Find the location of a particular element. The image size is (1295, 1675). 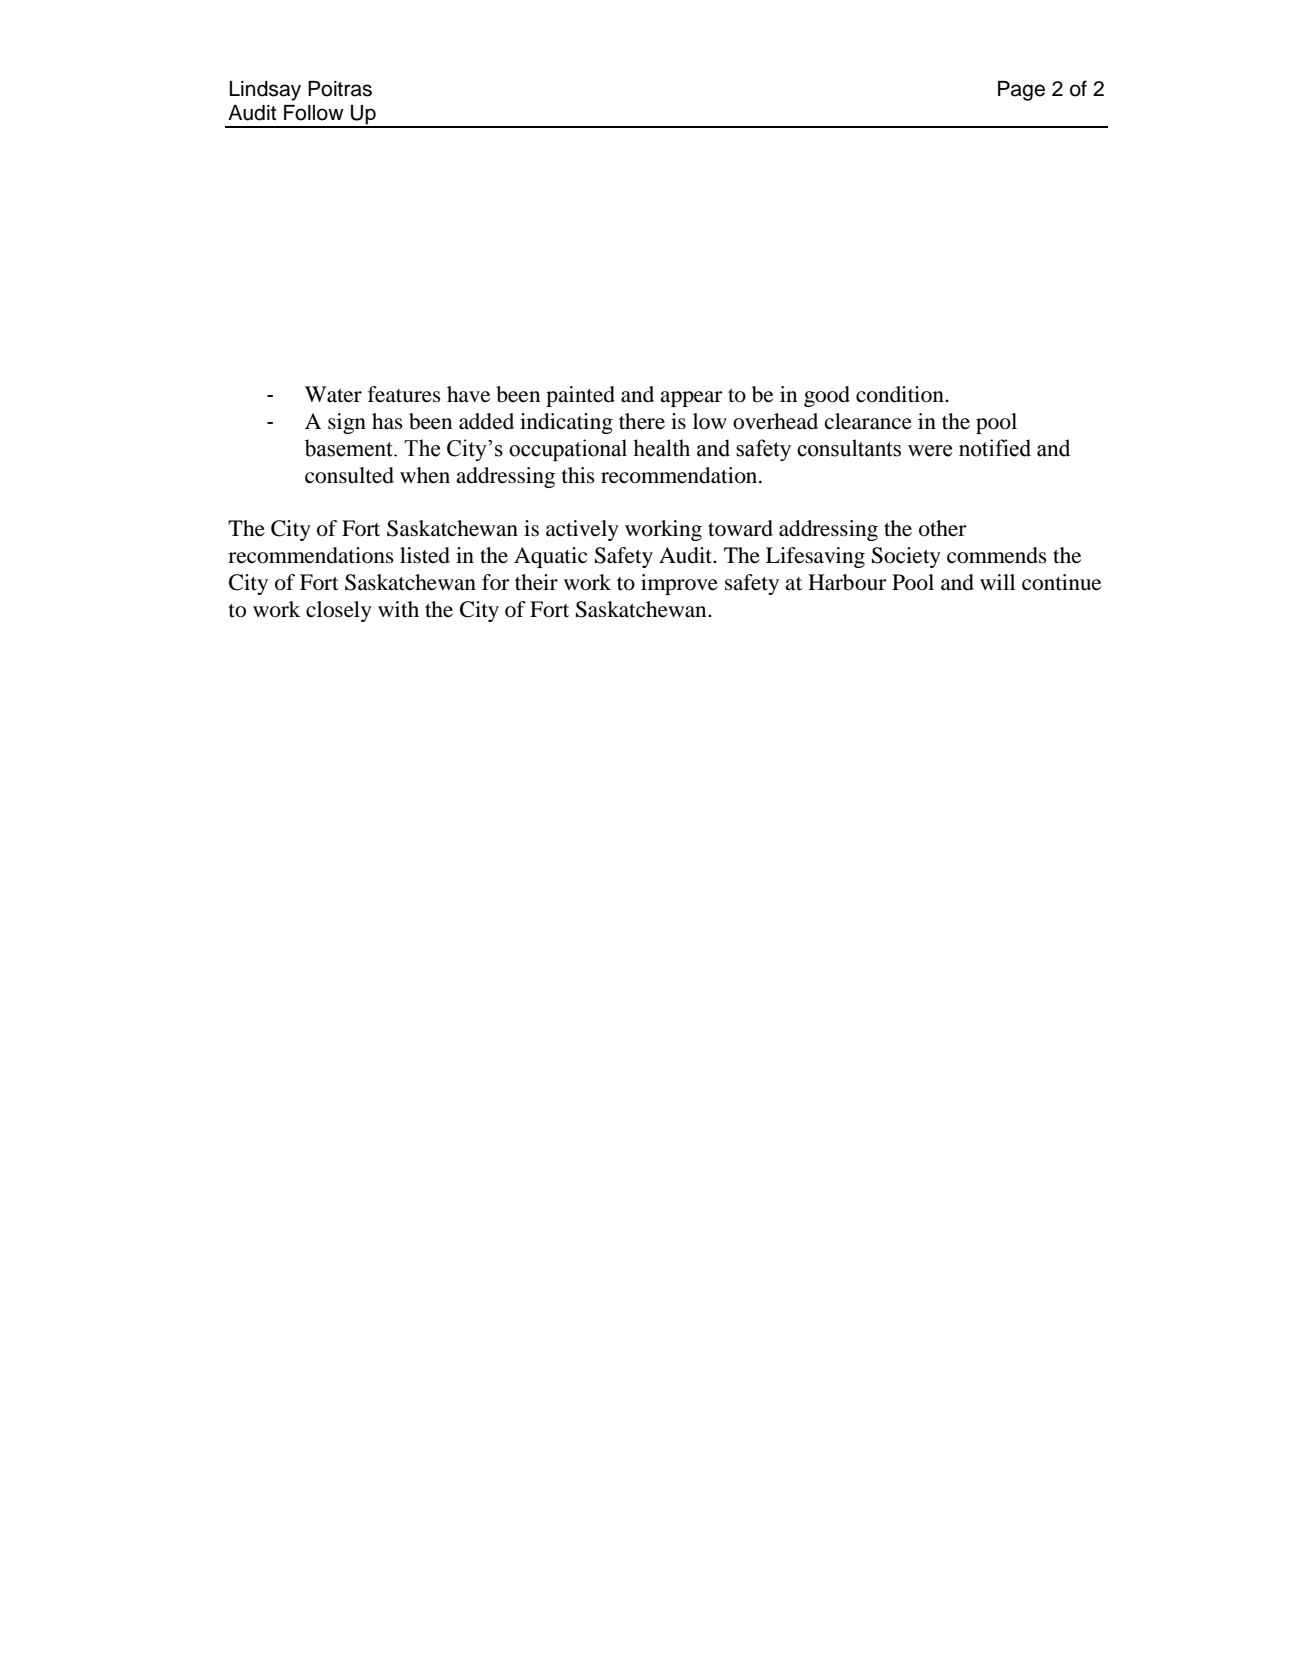

sign is located at coordinates (347, 423).
